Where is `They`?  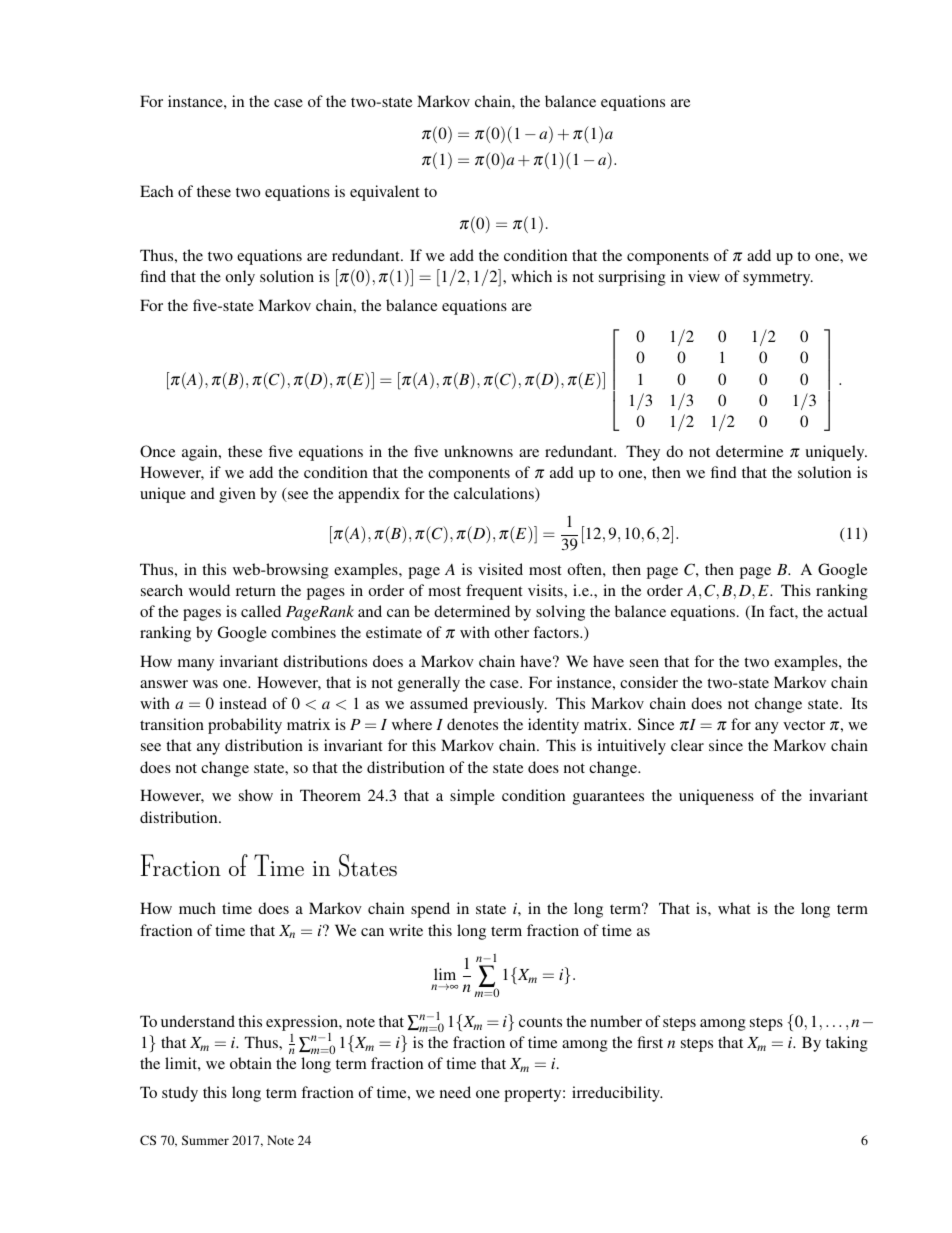
They is located at coordinates (643, 453).
